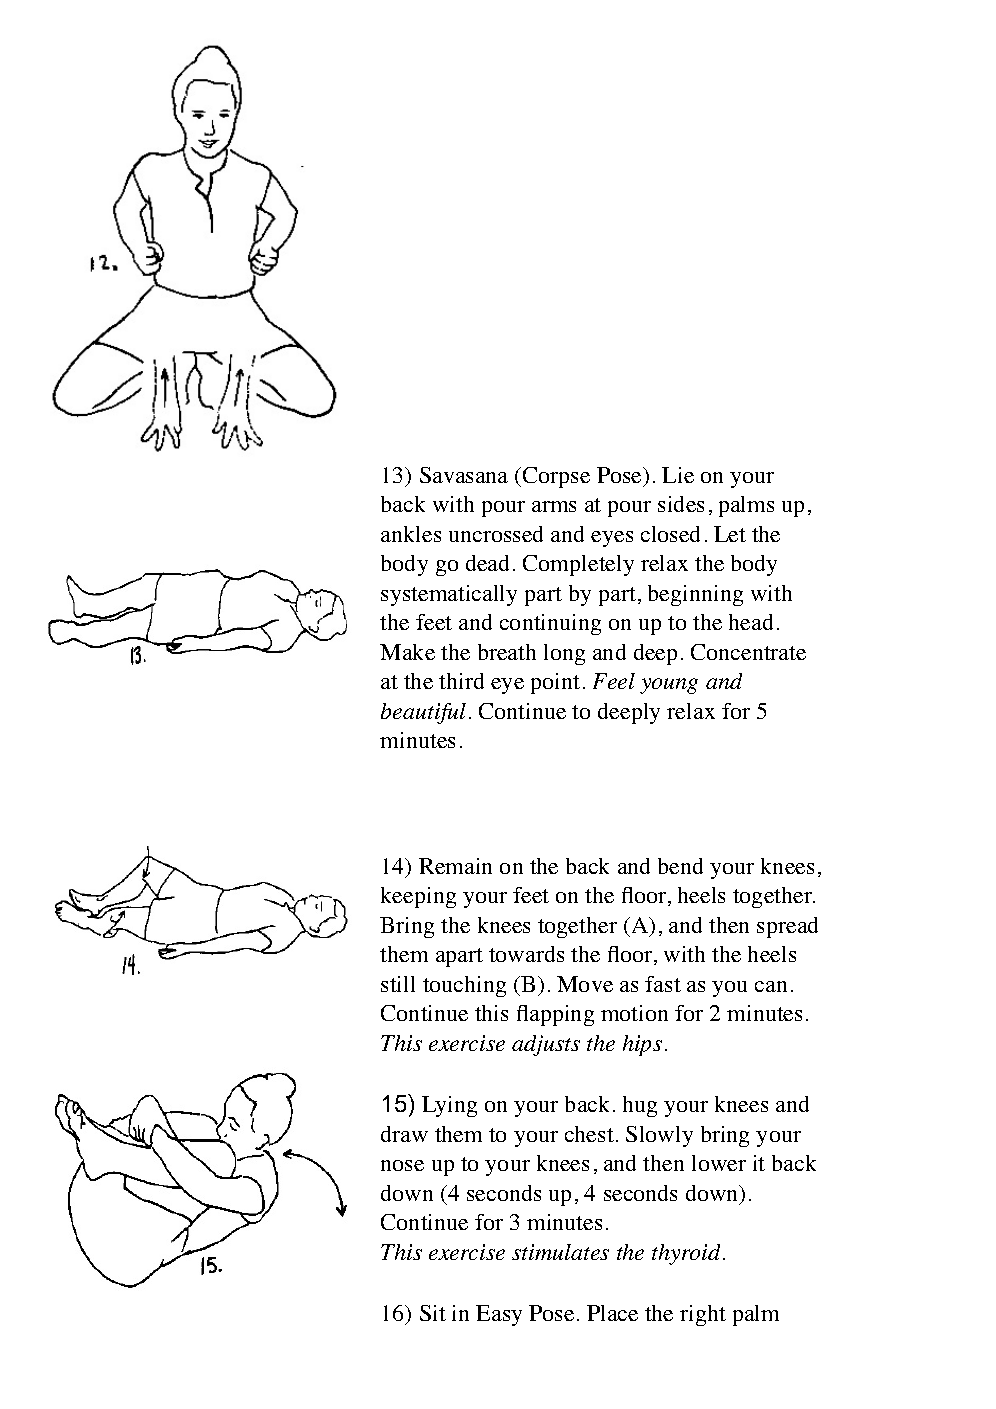  I want to click on sides, so click(681, 504).
